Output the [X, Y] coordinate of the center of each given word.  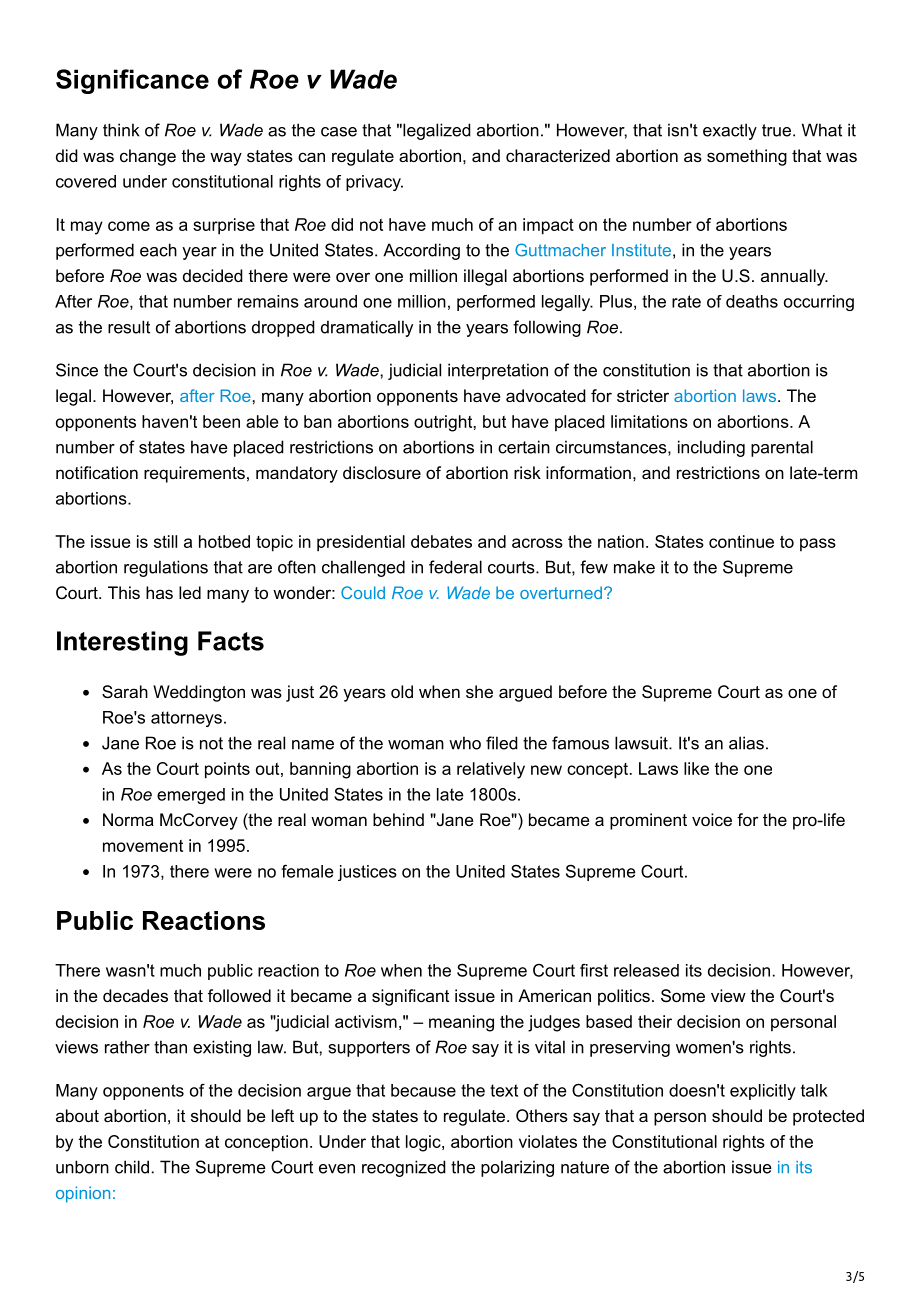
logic [424, 1143]
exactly [730, 131]
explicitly [763, 1092]
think [121, 130]
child [132, 1167]
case [339, 132]
